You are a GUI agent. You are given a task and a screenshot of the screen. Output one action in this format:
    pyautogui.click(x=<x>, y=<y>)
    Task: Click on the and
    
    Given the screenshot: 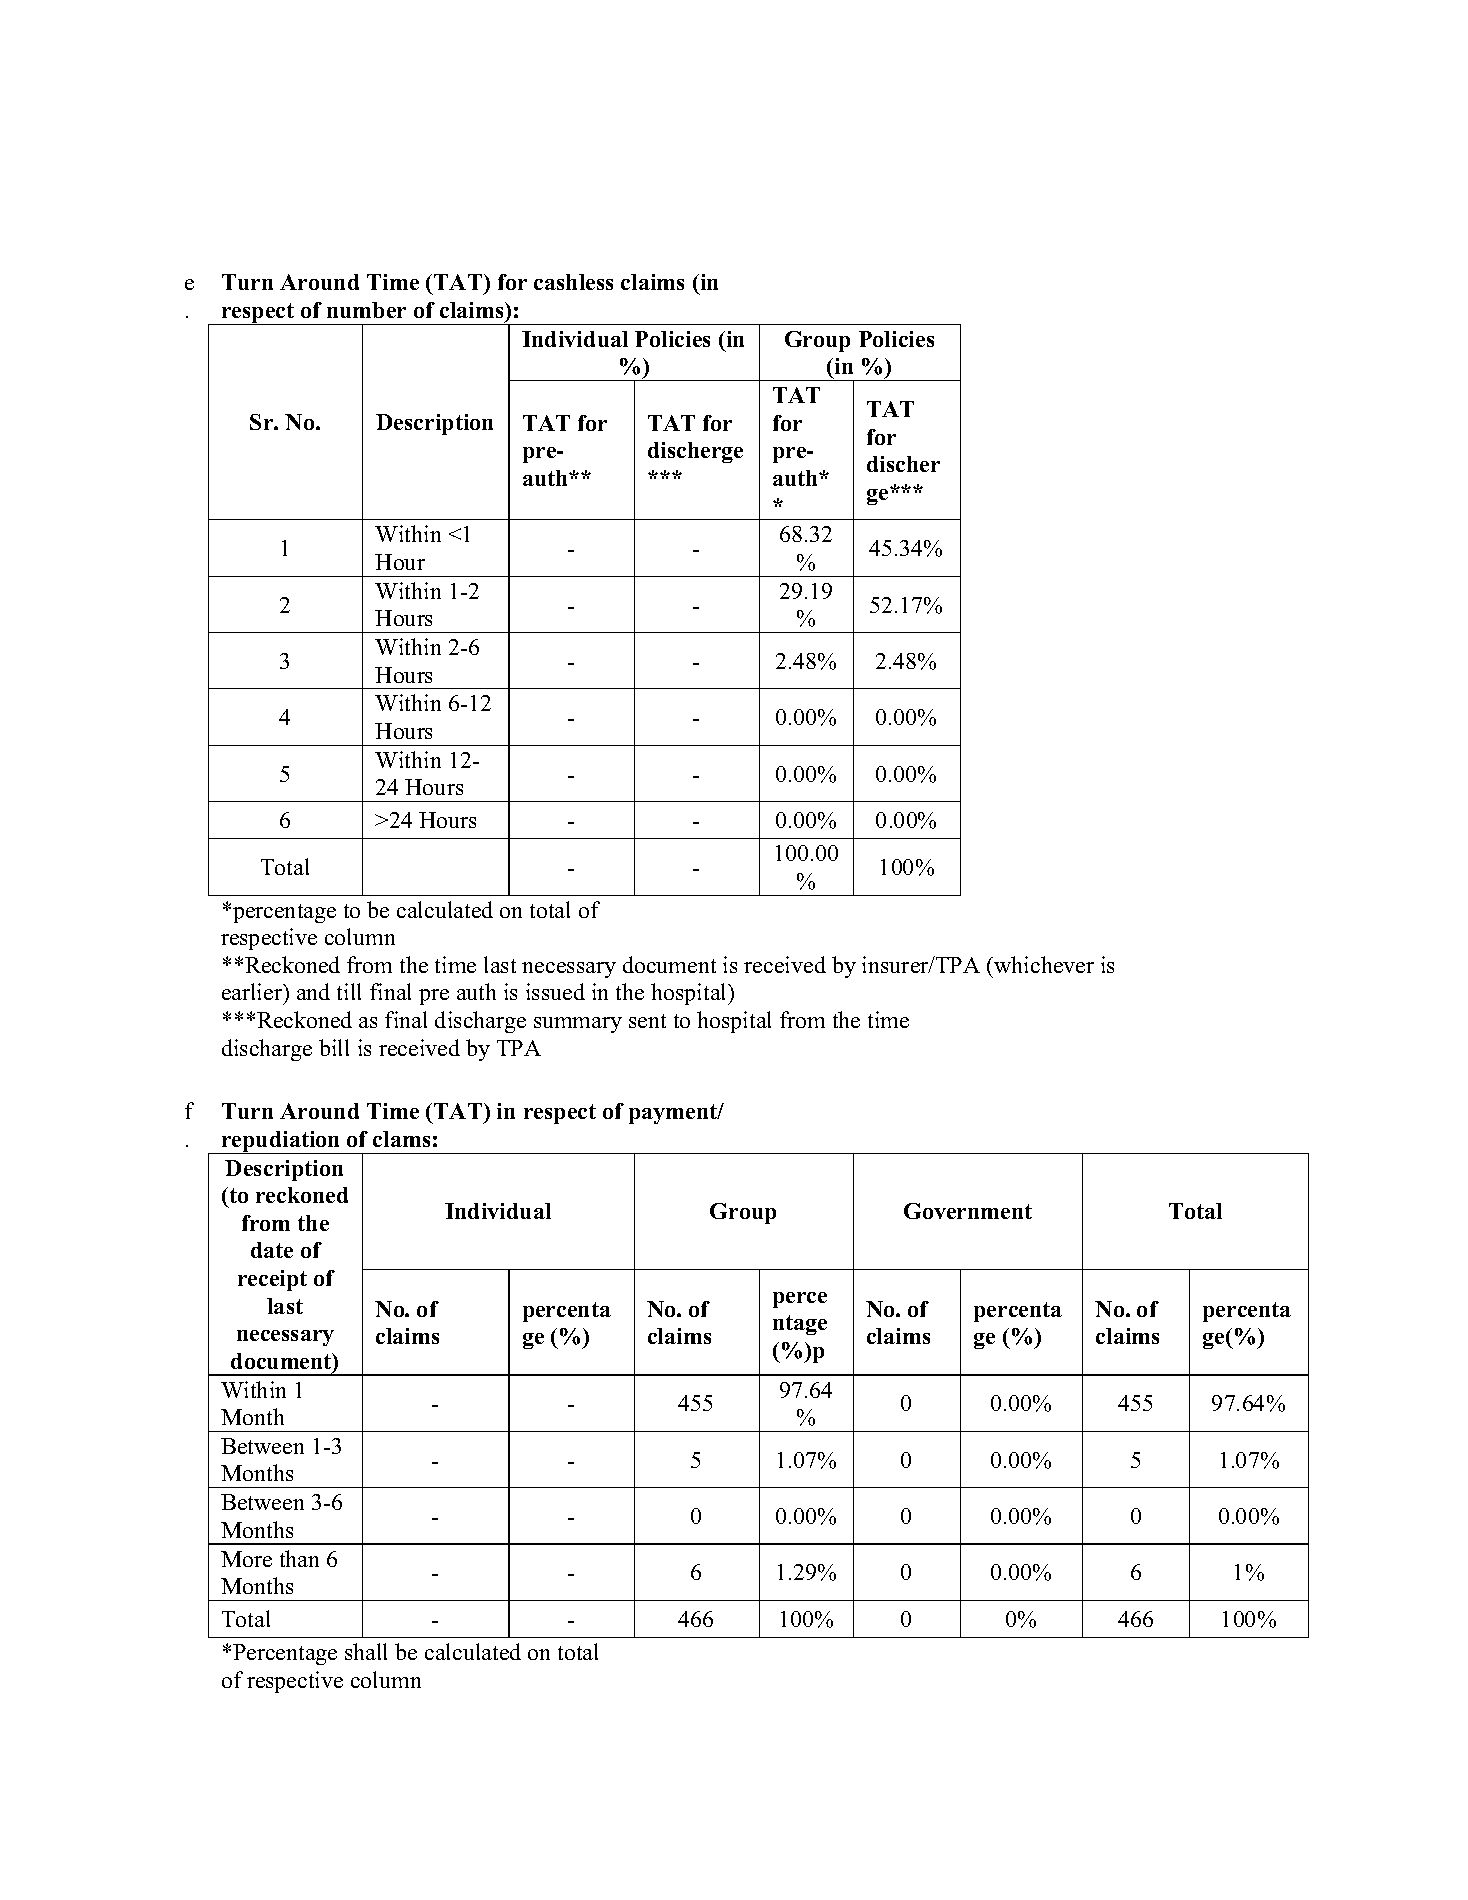 What is the action you would take?
    pyautogui.click(x=313, y=991)
